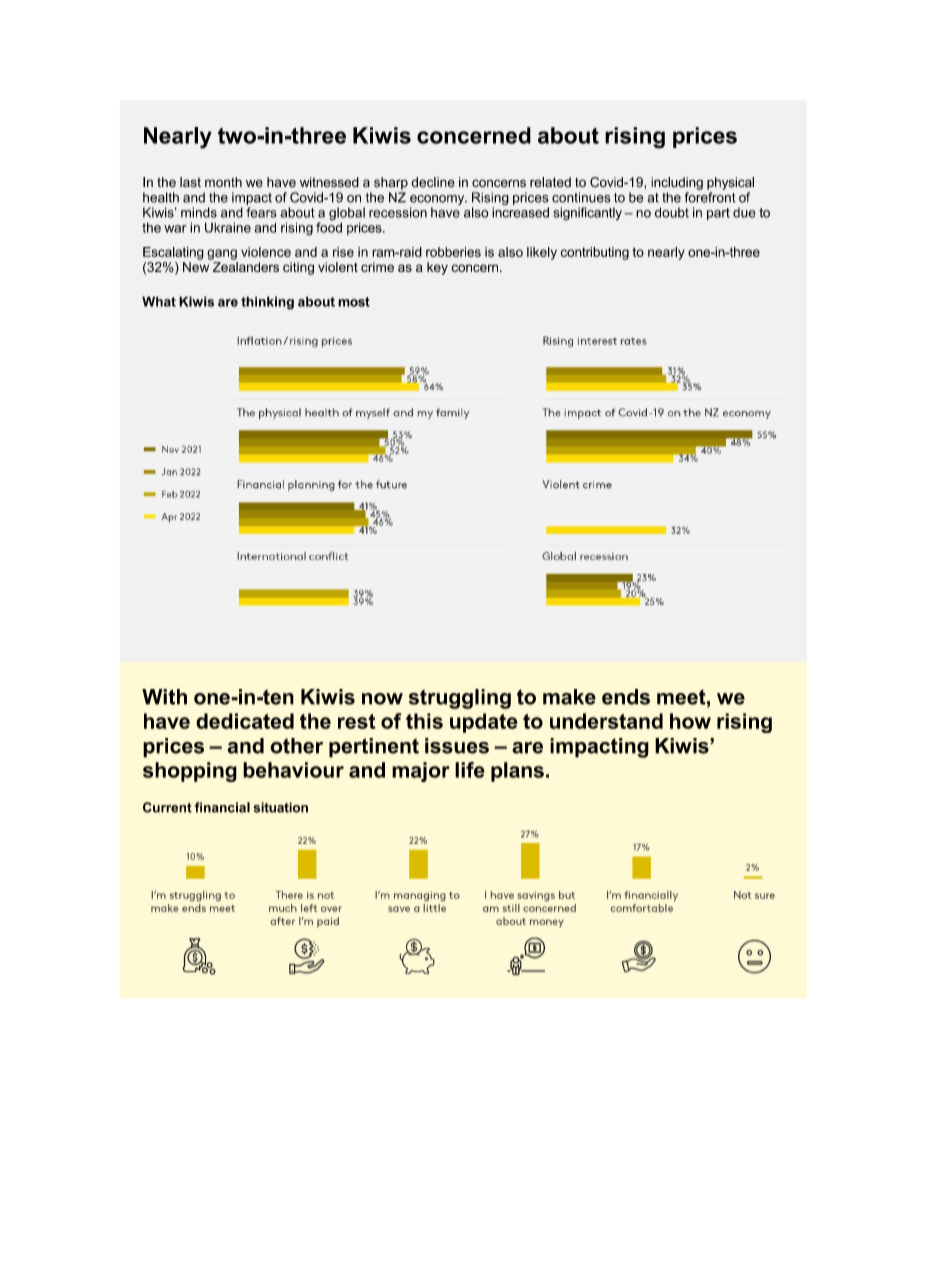 The height and width of the page is (1288, 927). What do you see at coordinates (460, 699) in the page?
I see `struggling` at bounding box center [460, 699].
